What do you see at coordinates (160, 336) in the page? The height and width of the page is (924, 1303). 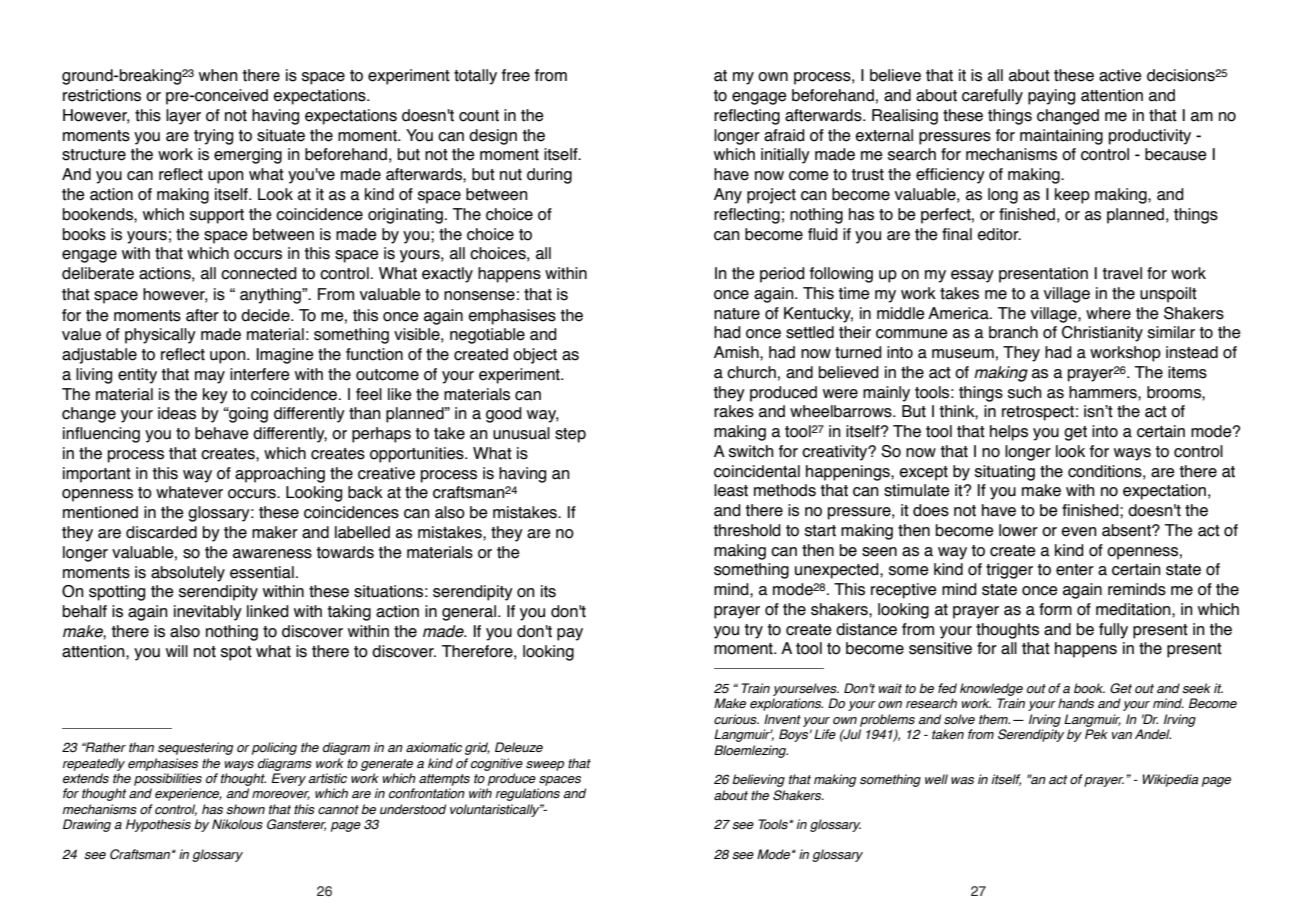 I see `physically` at bounding box center [160, 336].
